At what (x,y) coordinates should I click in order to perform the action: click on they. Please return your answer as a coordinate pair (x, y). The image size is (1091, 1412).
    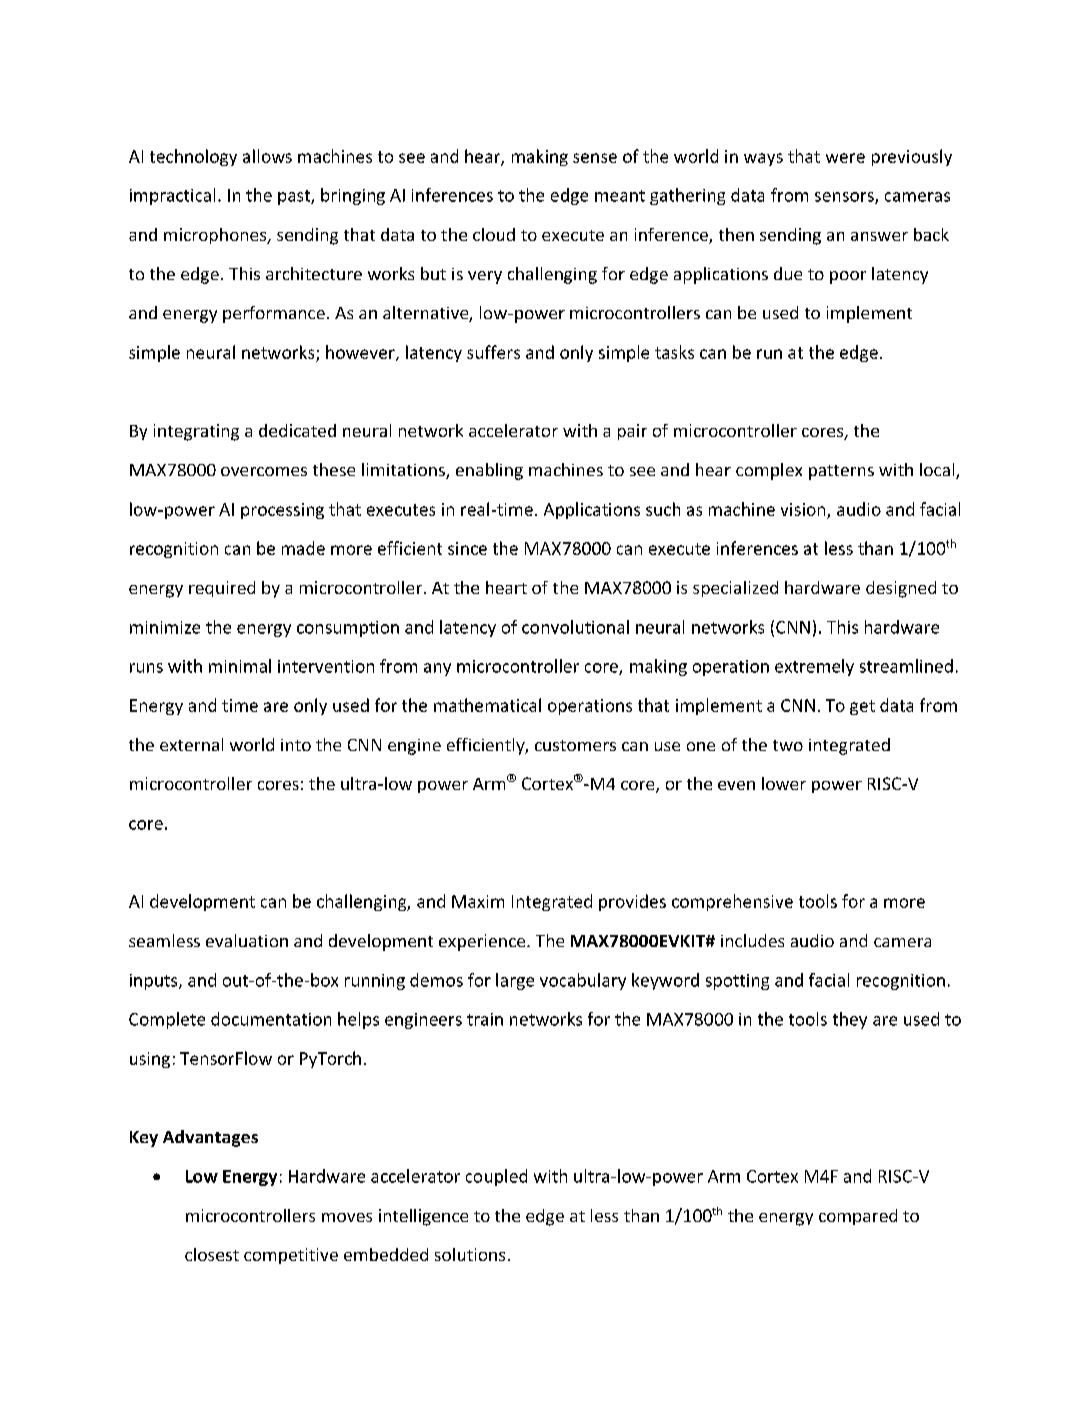
    Looking at the image, I should click on (850, 1020).
